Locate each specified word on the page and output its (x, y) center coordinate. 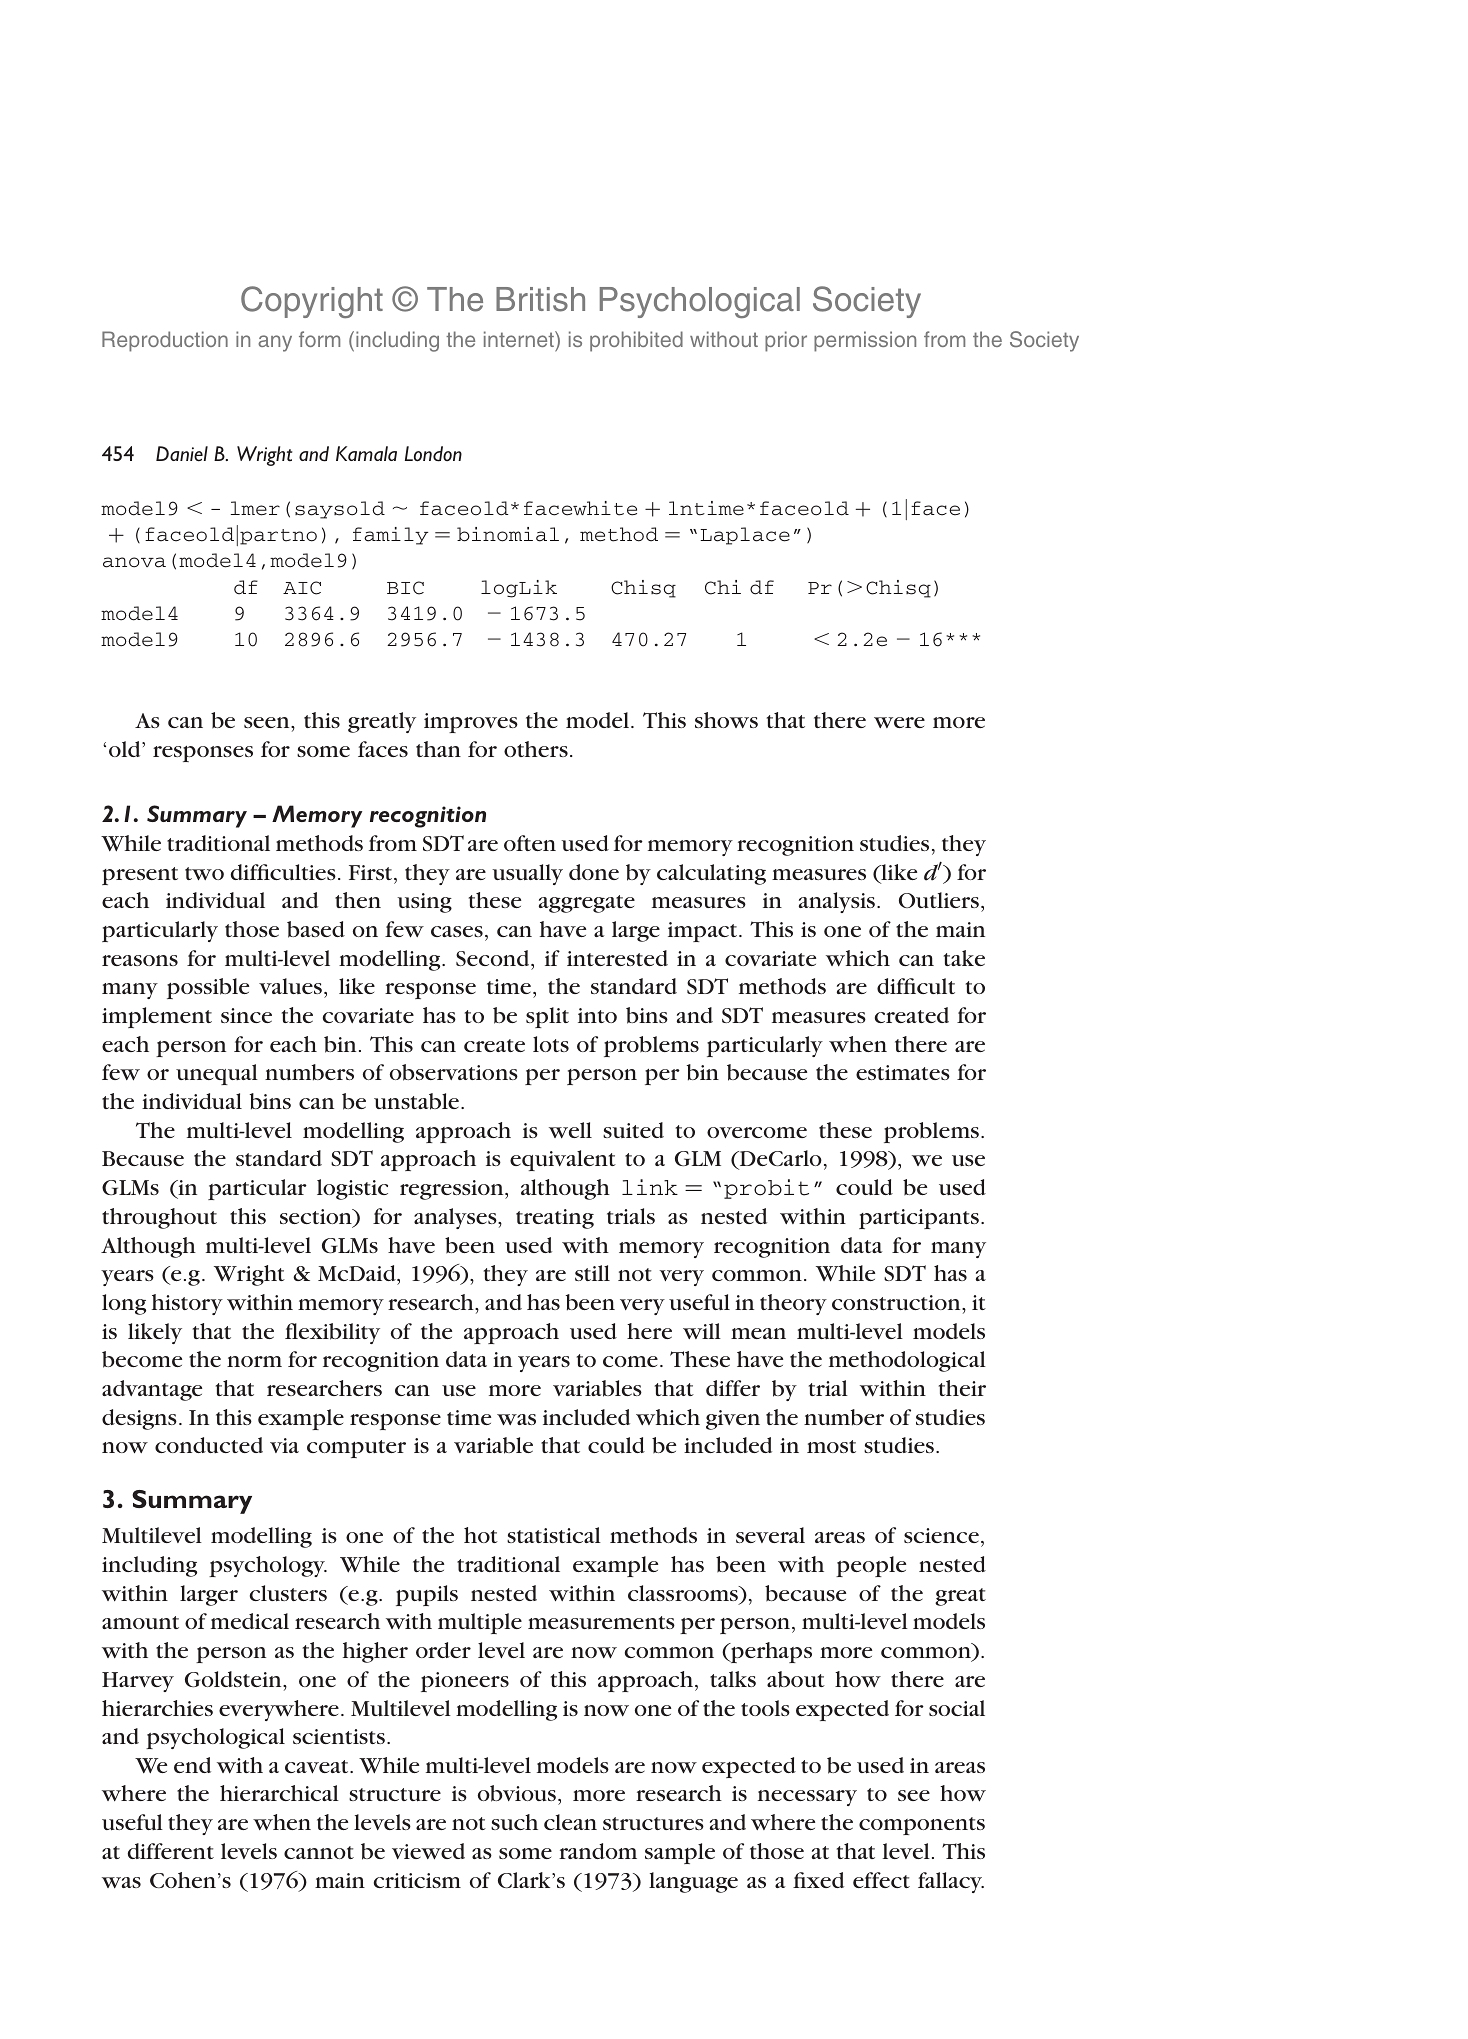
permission (865, 341)
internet (520, 341)
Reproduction (165, 341)
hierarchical (279, 1793)
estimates (903, 1072)
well (570, 1130)
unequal (217, 1074)
